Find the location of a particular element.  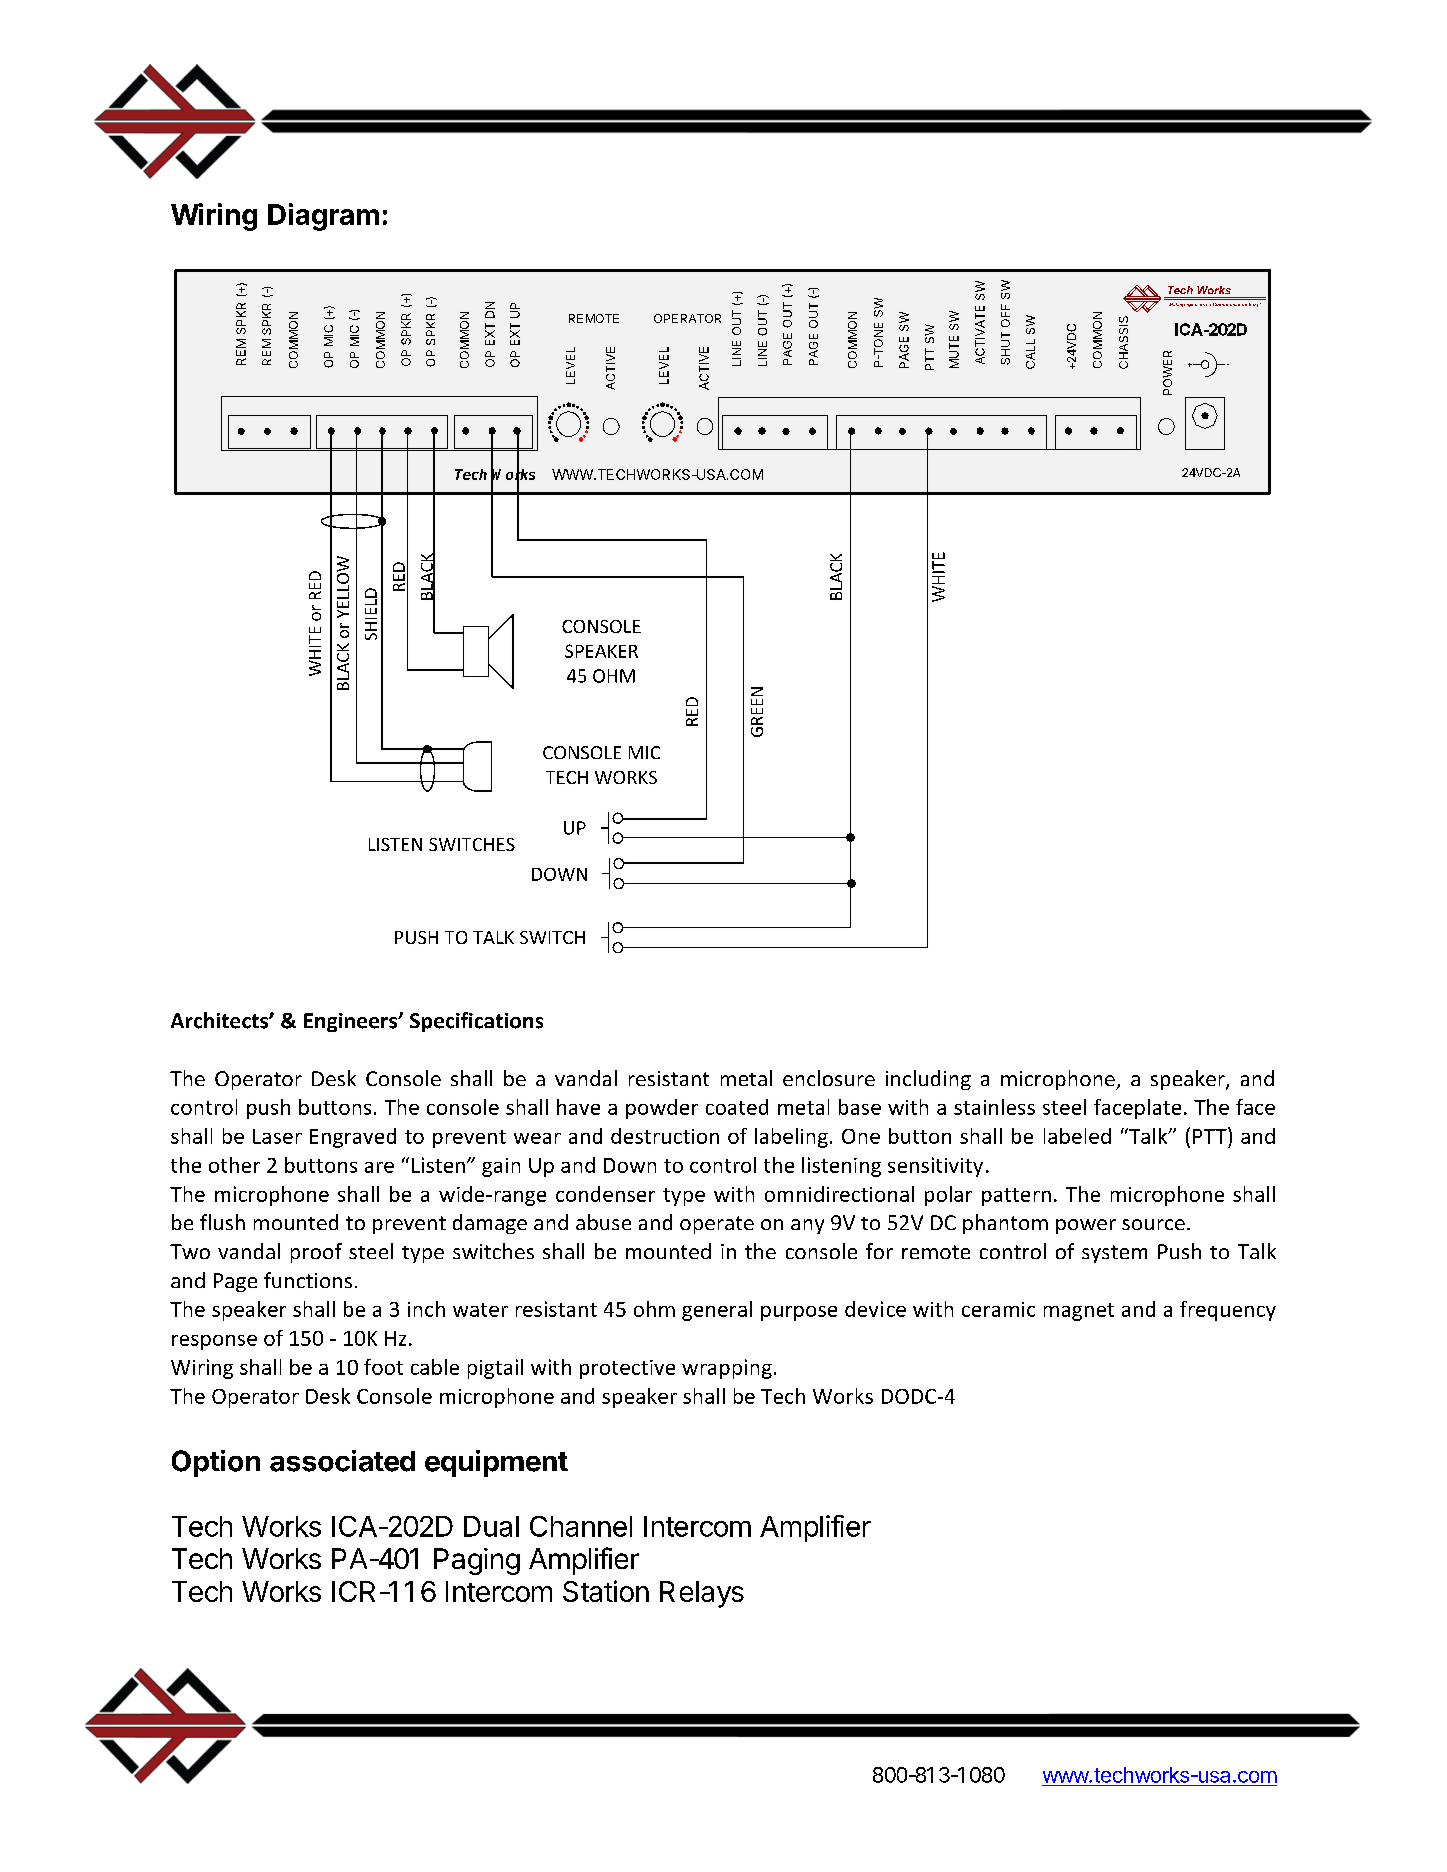

including is located at coordinates (928, 1080).
